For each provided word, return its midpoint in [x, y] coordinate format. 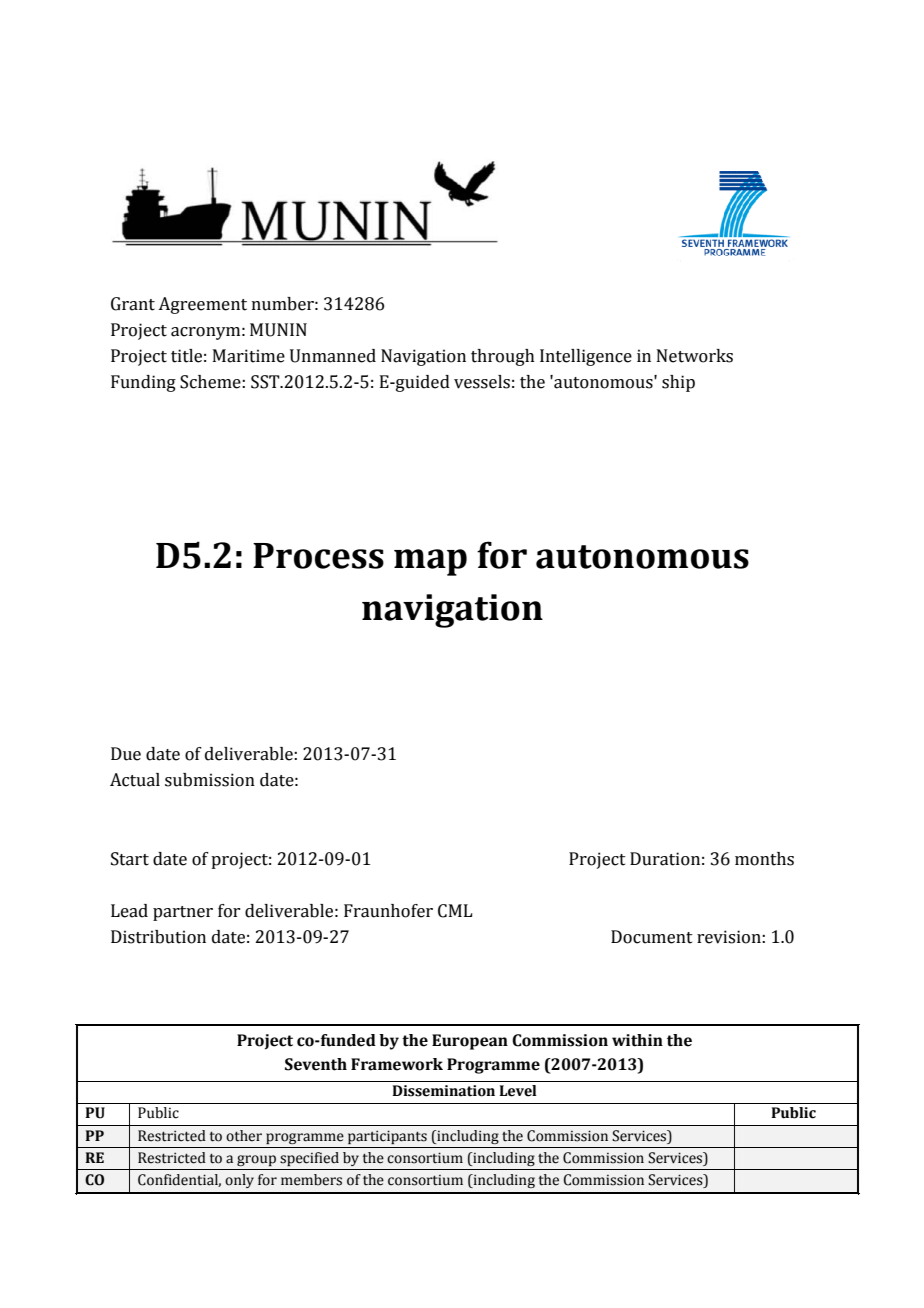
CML [455, 911]
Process [318, 556]
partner [183, 913]
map [430, 562]
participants [387, 1137]
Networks [695, 356]
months [764, 859]
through [503, 357]
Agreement [202, 305]
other [244, 1136]
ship [678, 383]
